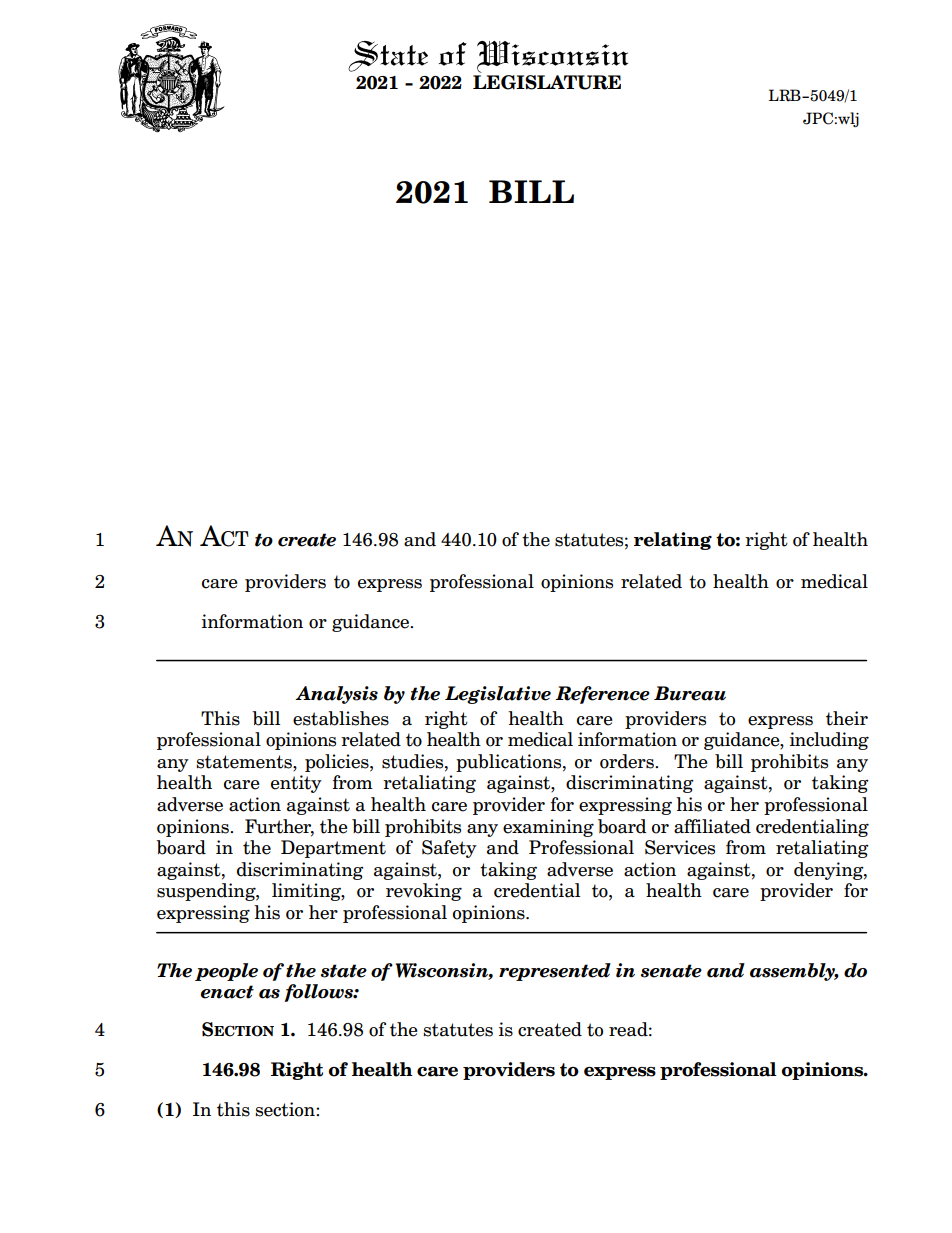  I want to click on Bureau, so click(690, 693).
